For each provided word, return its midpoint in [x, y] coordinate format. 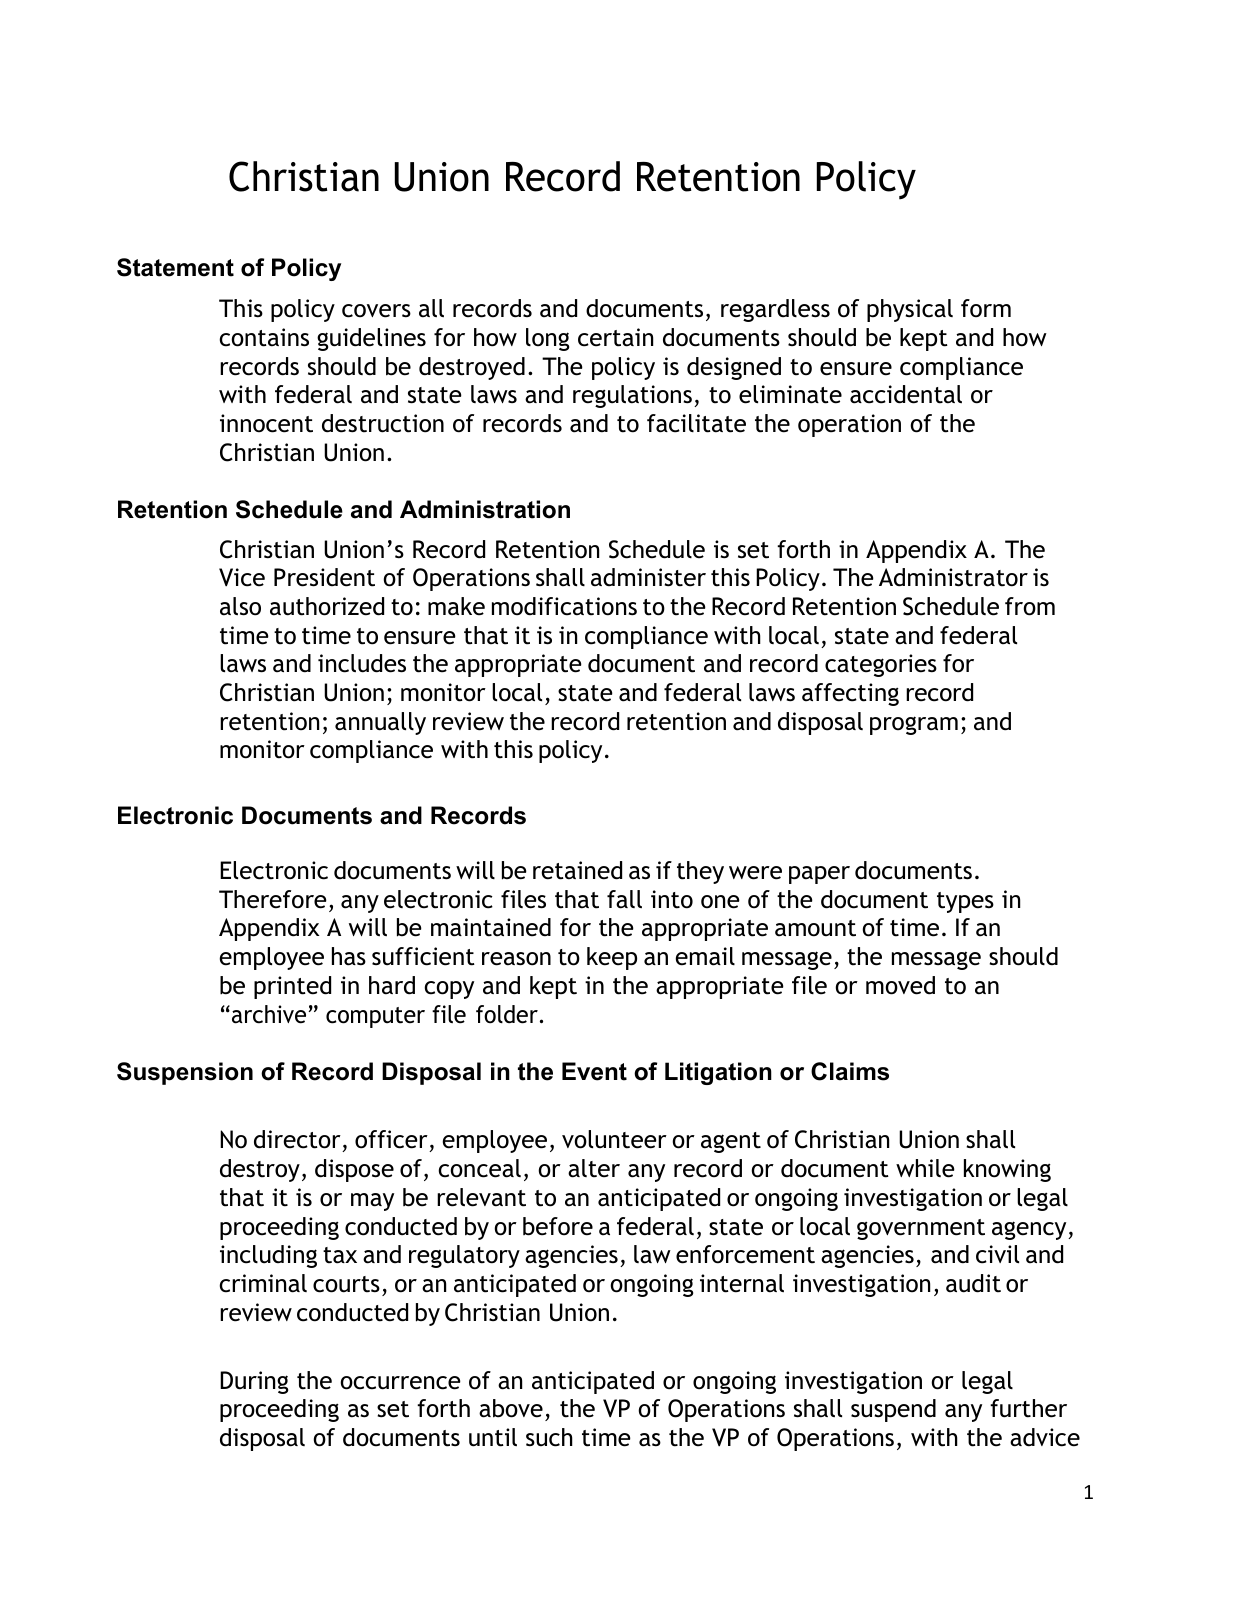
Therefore [273, 899]
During [254, 1382]
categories [881, 665]
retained [577, 870]
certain [615, 337]
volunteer [614, 1139]
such [549, 1437]
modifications [564, 606]
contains [264, 337]
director [298, 1141]
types [965, 902]
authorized [327, 606]
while [925, 1168]
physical [910, 310]
